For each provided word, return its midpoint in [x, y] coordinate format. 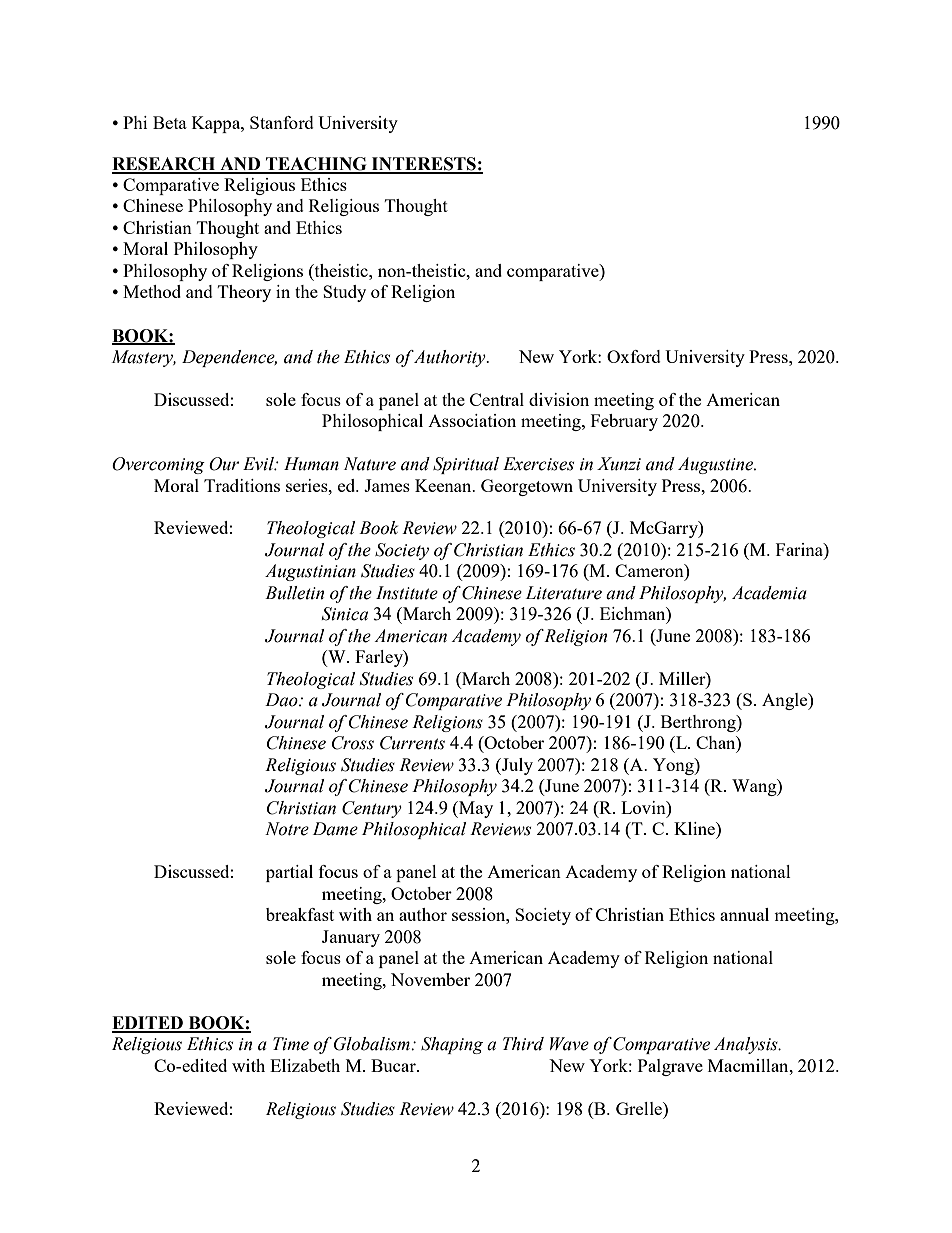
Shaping [452, 1045]
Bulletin [294, 593]
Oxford [634, 356]
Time [291, 1044]
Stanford [282, 122]
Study [344, 293]
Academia [769, 593]
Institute [407, 593]
